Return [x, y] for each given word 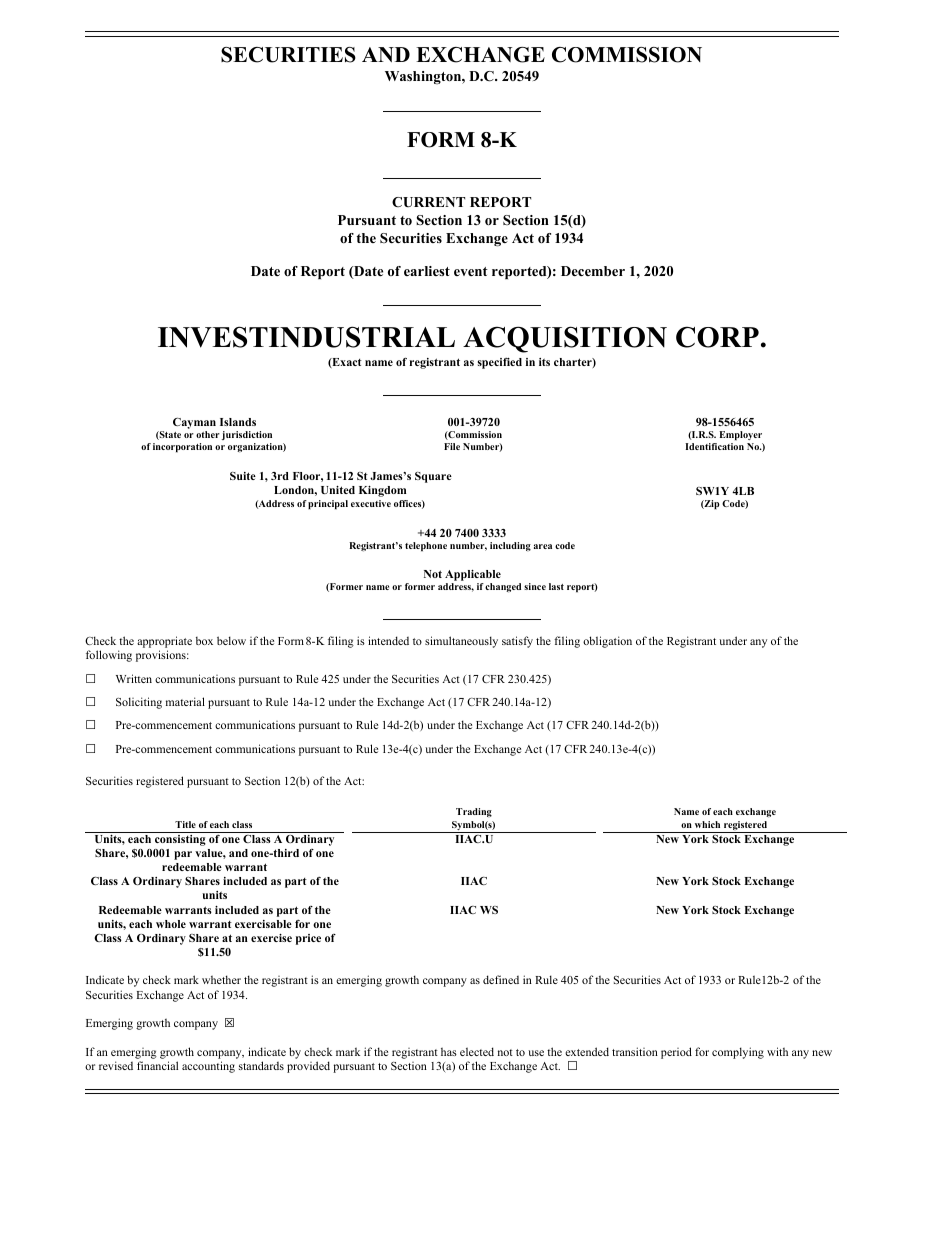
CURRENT [428, 202]
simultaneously [461, 642]
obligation [607, 642]
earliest [427, 271]
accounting [208, 1067]
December [593, 271]
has [449, 1052]
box [204, 641]
